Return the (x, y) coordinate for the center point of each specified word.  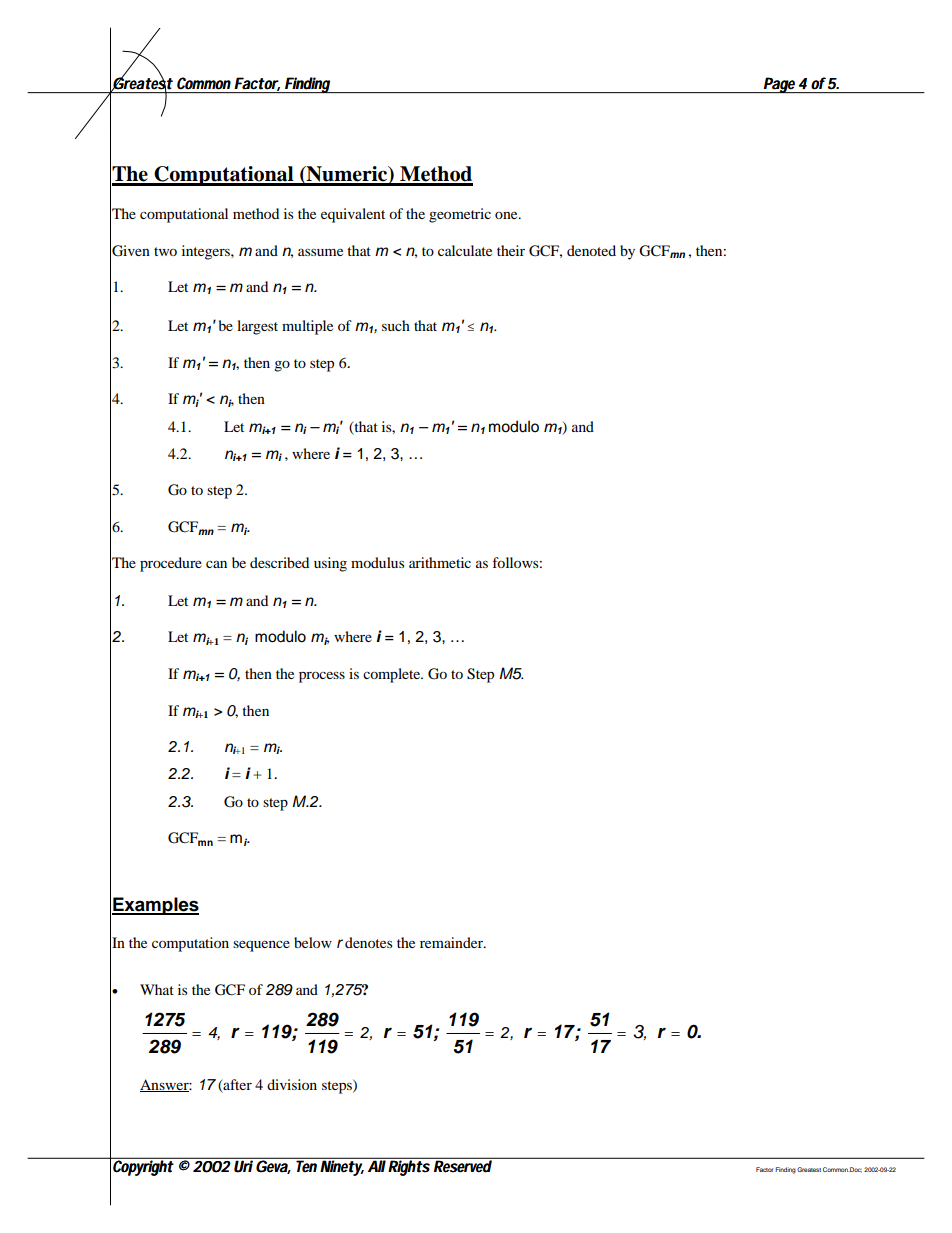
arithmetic (440, 562)
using (330, 564)
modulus (377, 562)
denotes (368, 942)
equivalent (353, 215)
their (511, 250)
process (322, 677)
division (292, 1084)
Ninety (342, 1167)
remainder (452, 942)
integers (207, 252)
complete (393, 675)
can (216, 564)
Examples (155, 906)
